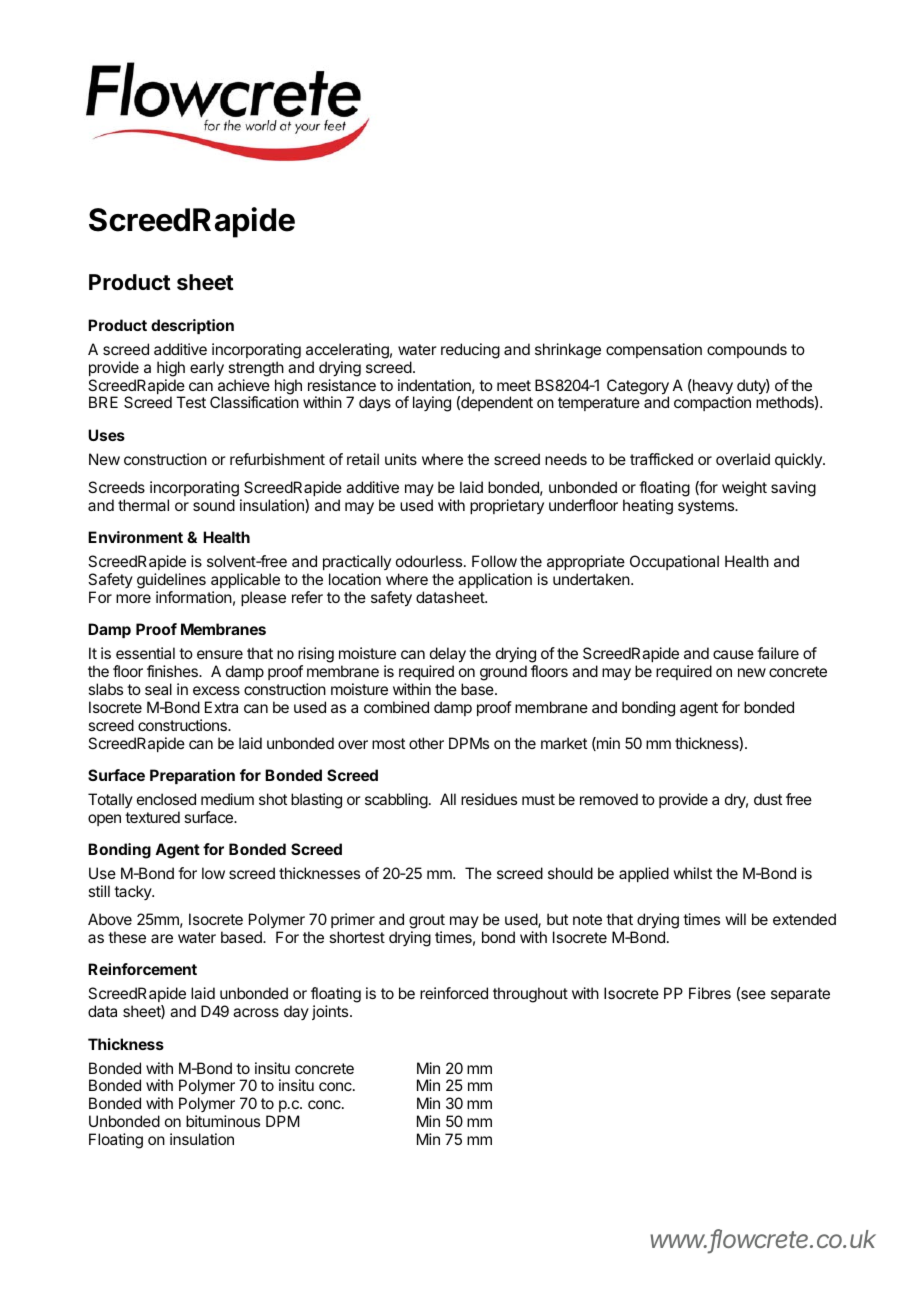 The image size is (924, 1308). Describe the element at coordinates (171, 582) in the document. I see `guidelines` at that location.
